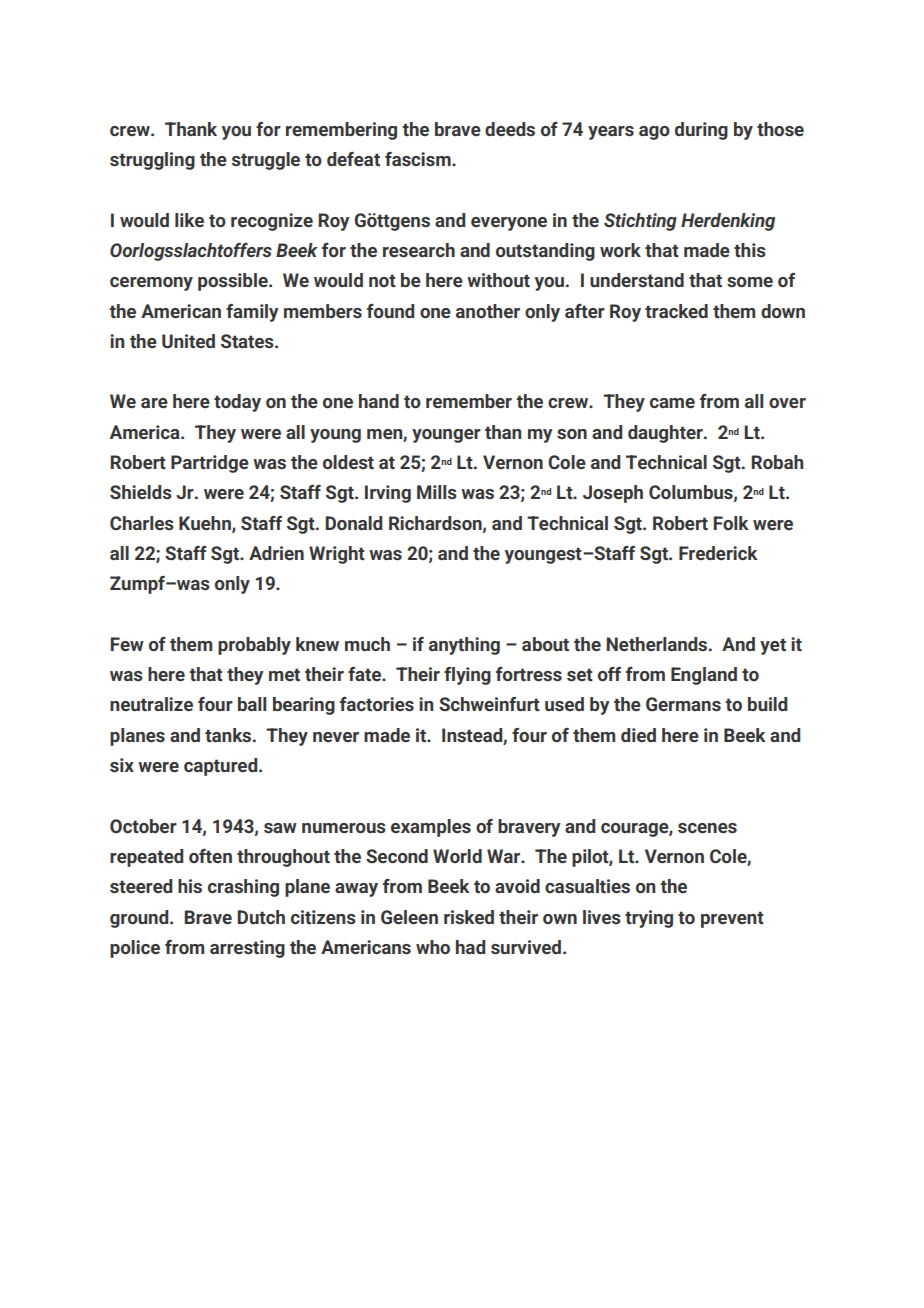 This document has width=924, height=1308. I want to click on hand, so click(379, 401).
